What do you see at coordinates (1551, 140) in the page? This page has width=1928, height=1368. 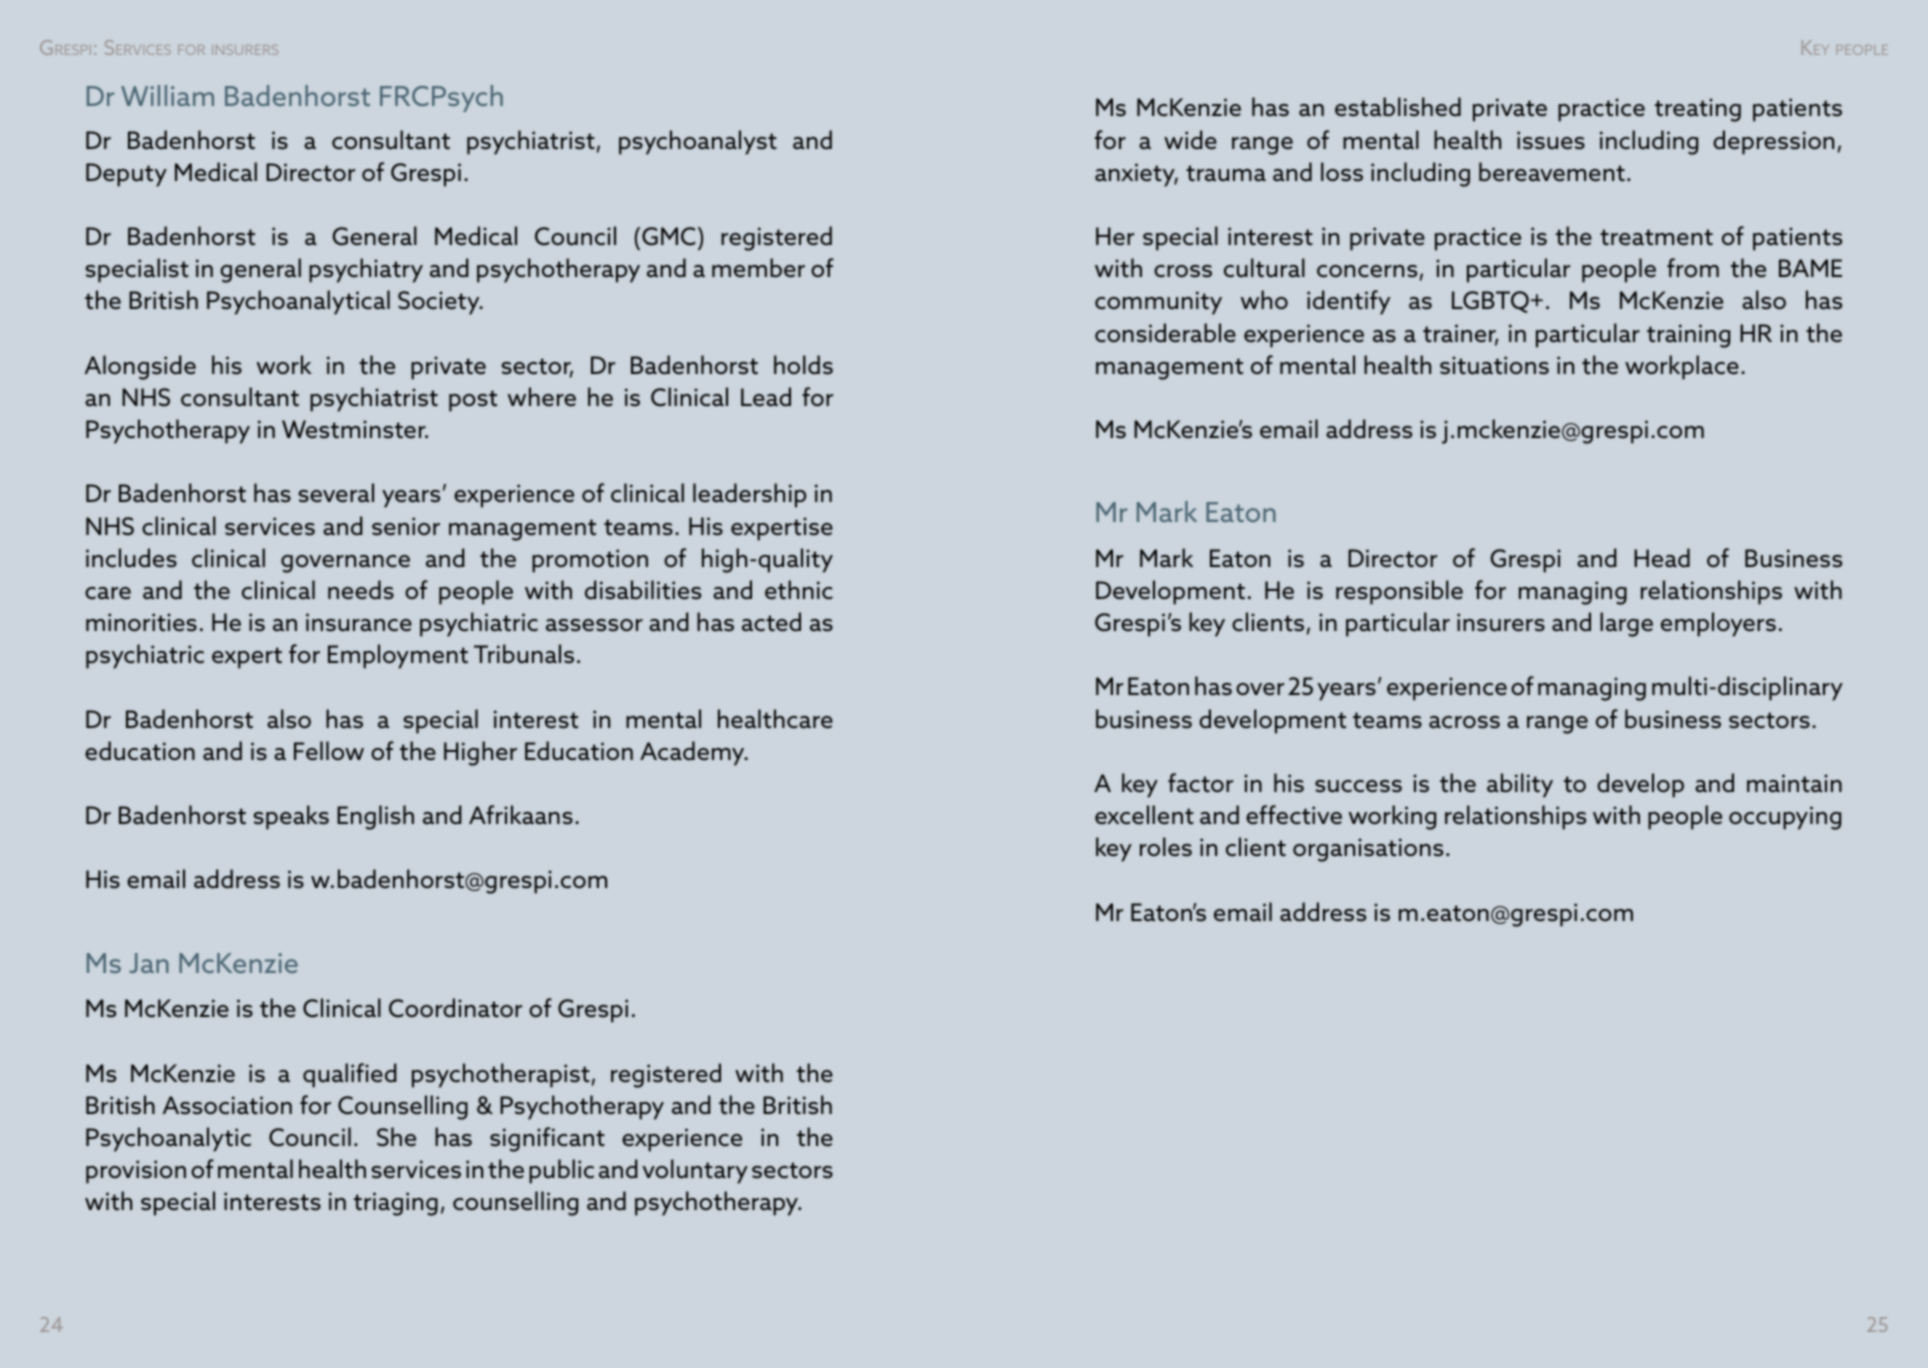 I see `issues` at bounding box center [1551, 140].
